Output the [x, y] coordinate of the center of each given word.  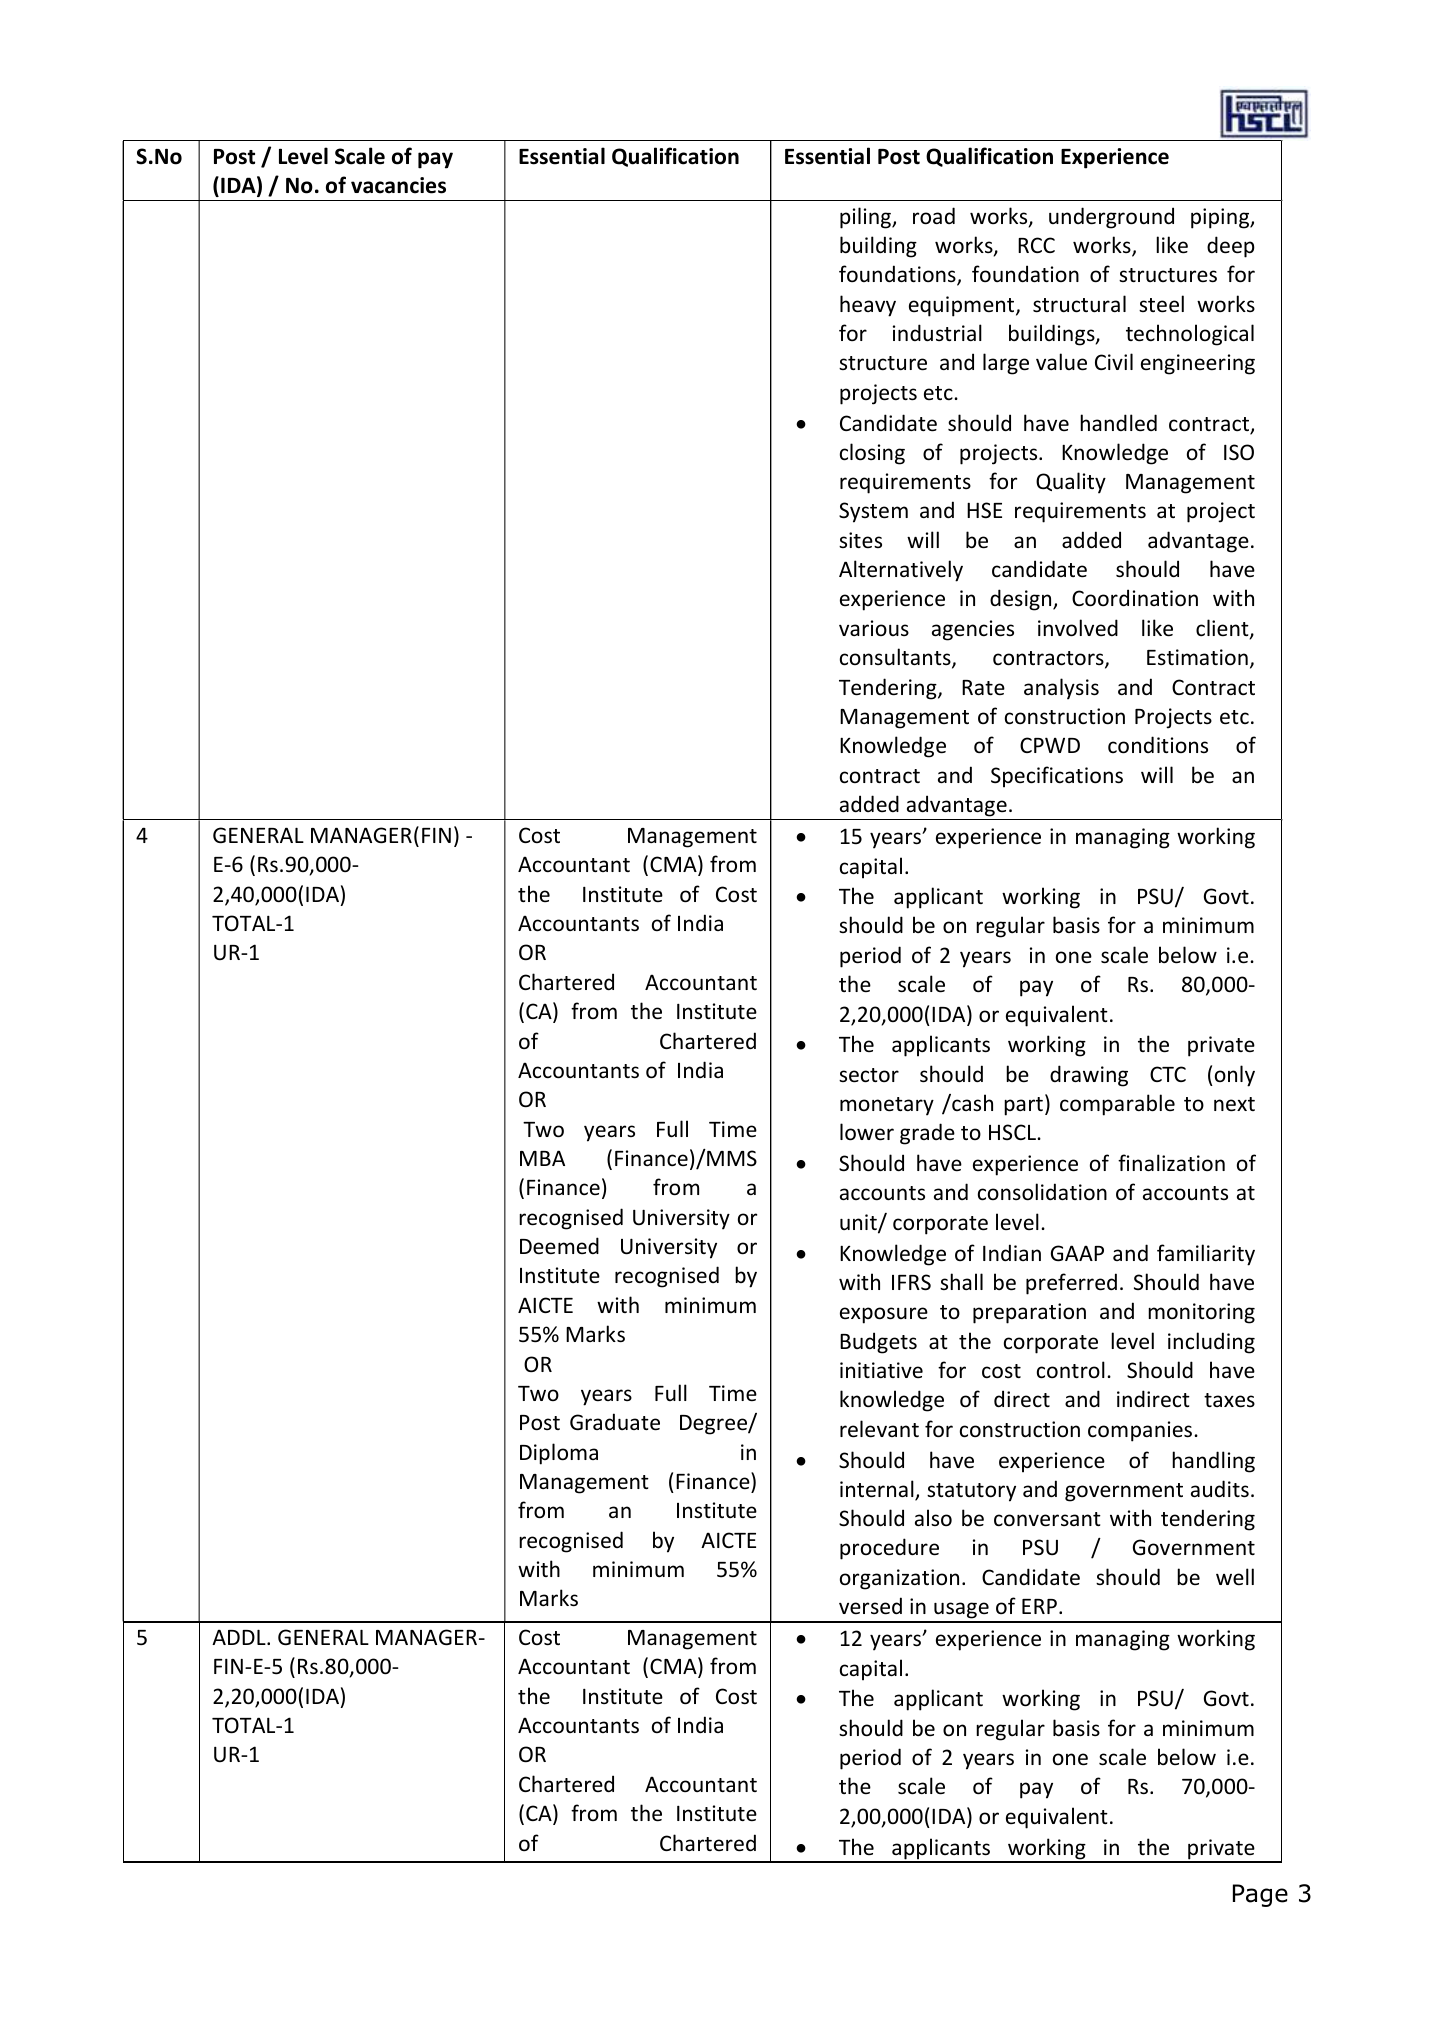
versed [870, 1606]
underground [1111, 218]
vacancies [398, 185]
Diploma [559, 1454]
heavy [868, 306]
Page [1260, 1895]
